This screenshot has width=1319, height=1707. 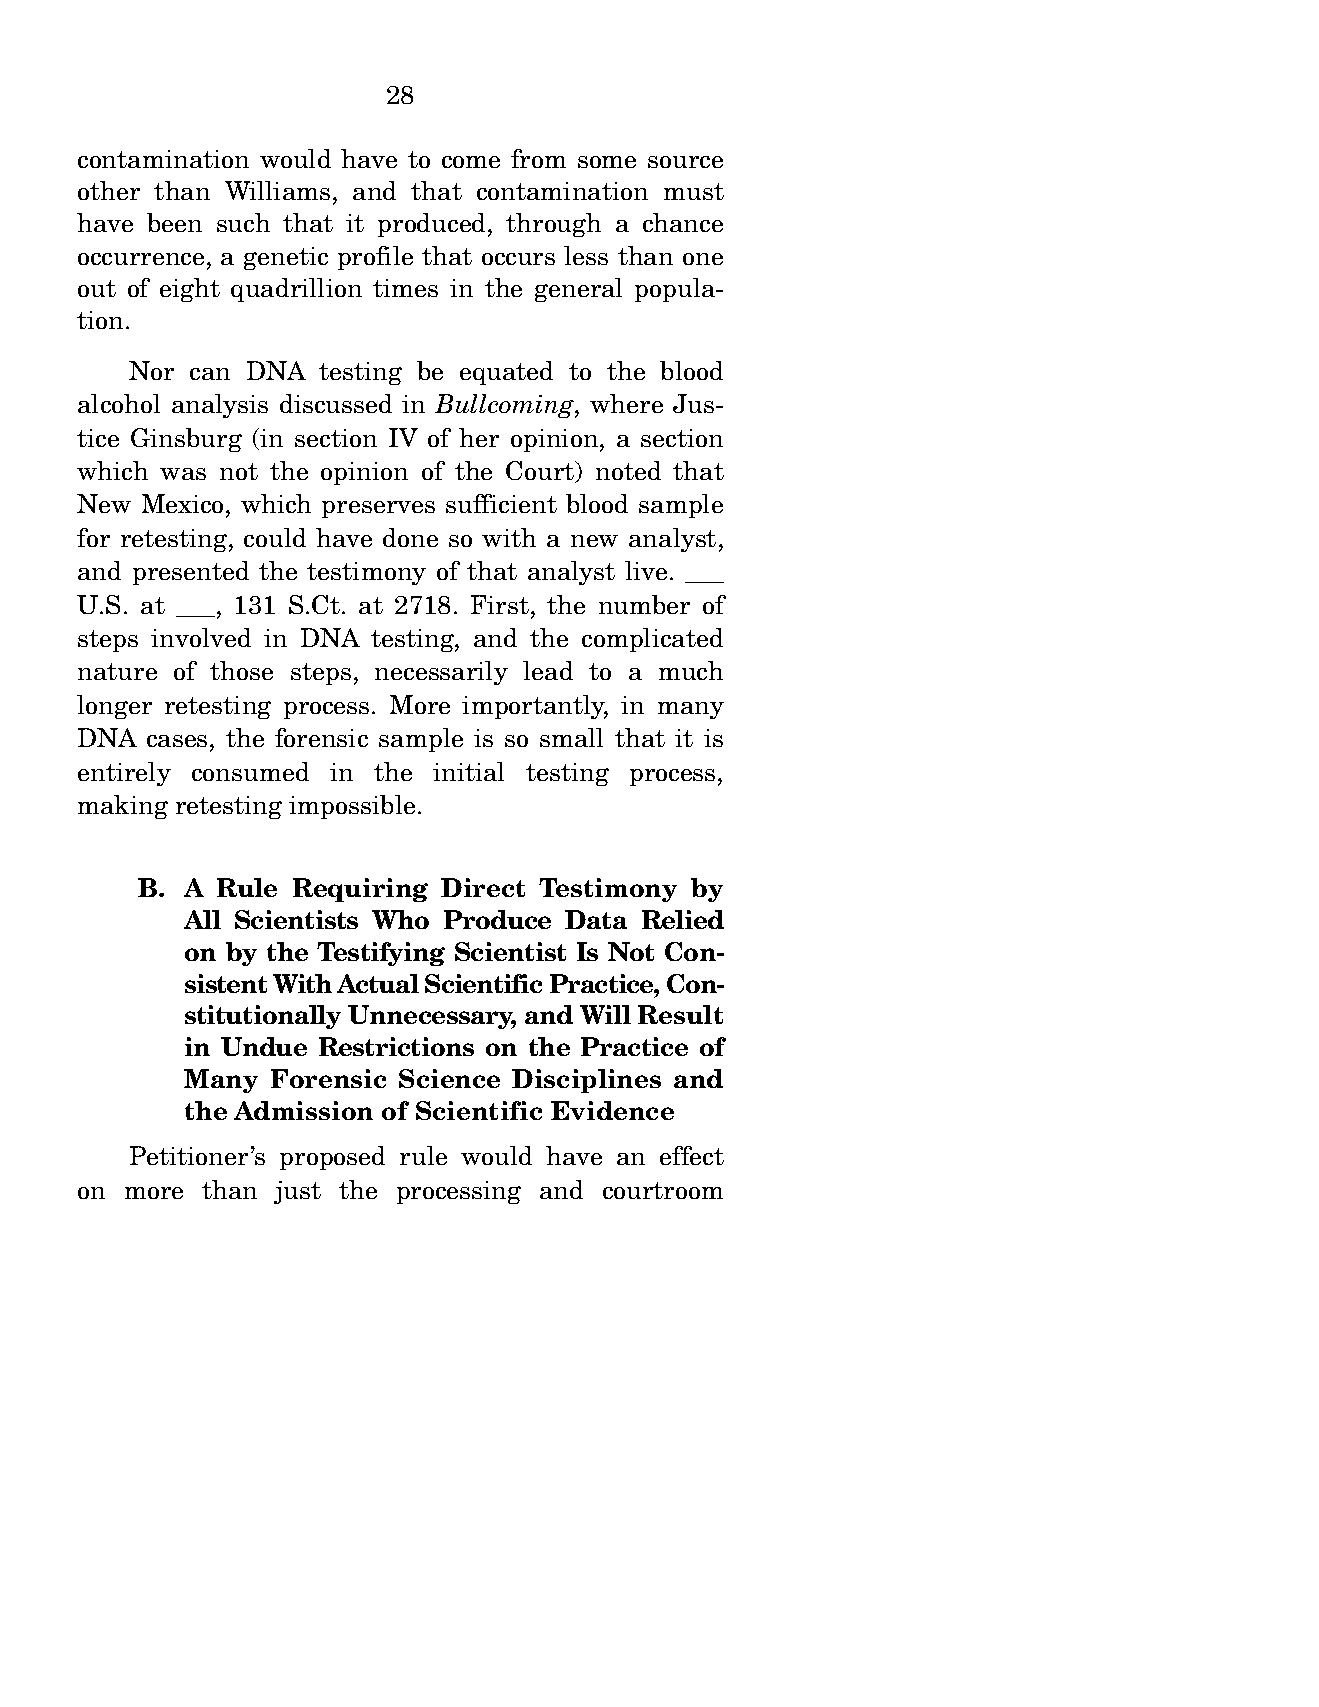 What do you see at coordinates (441, 673) in the screenshot?
I see `necessarily` at bounding box center [441, 673].
